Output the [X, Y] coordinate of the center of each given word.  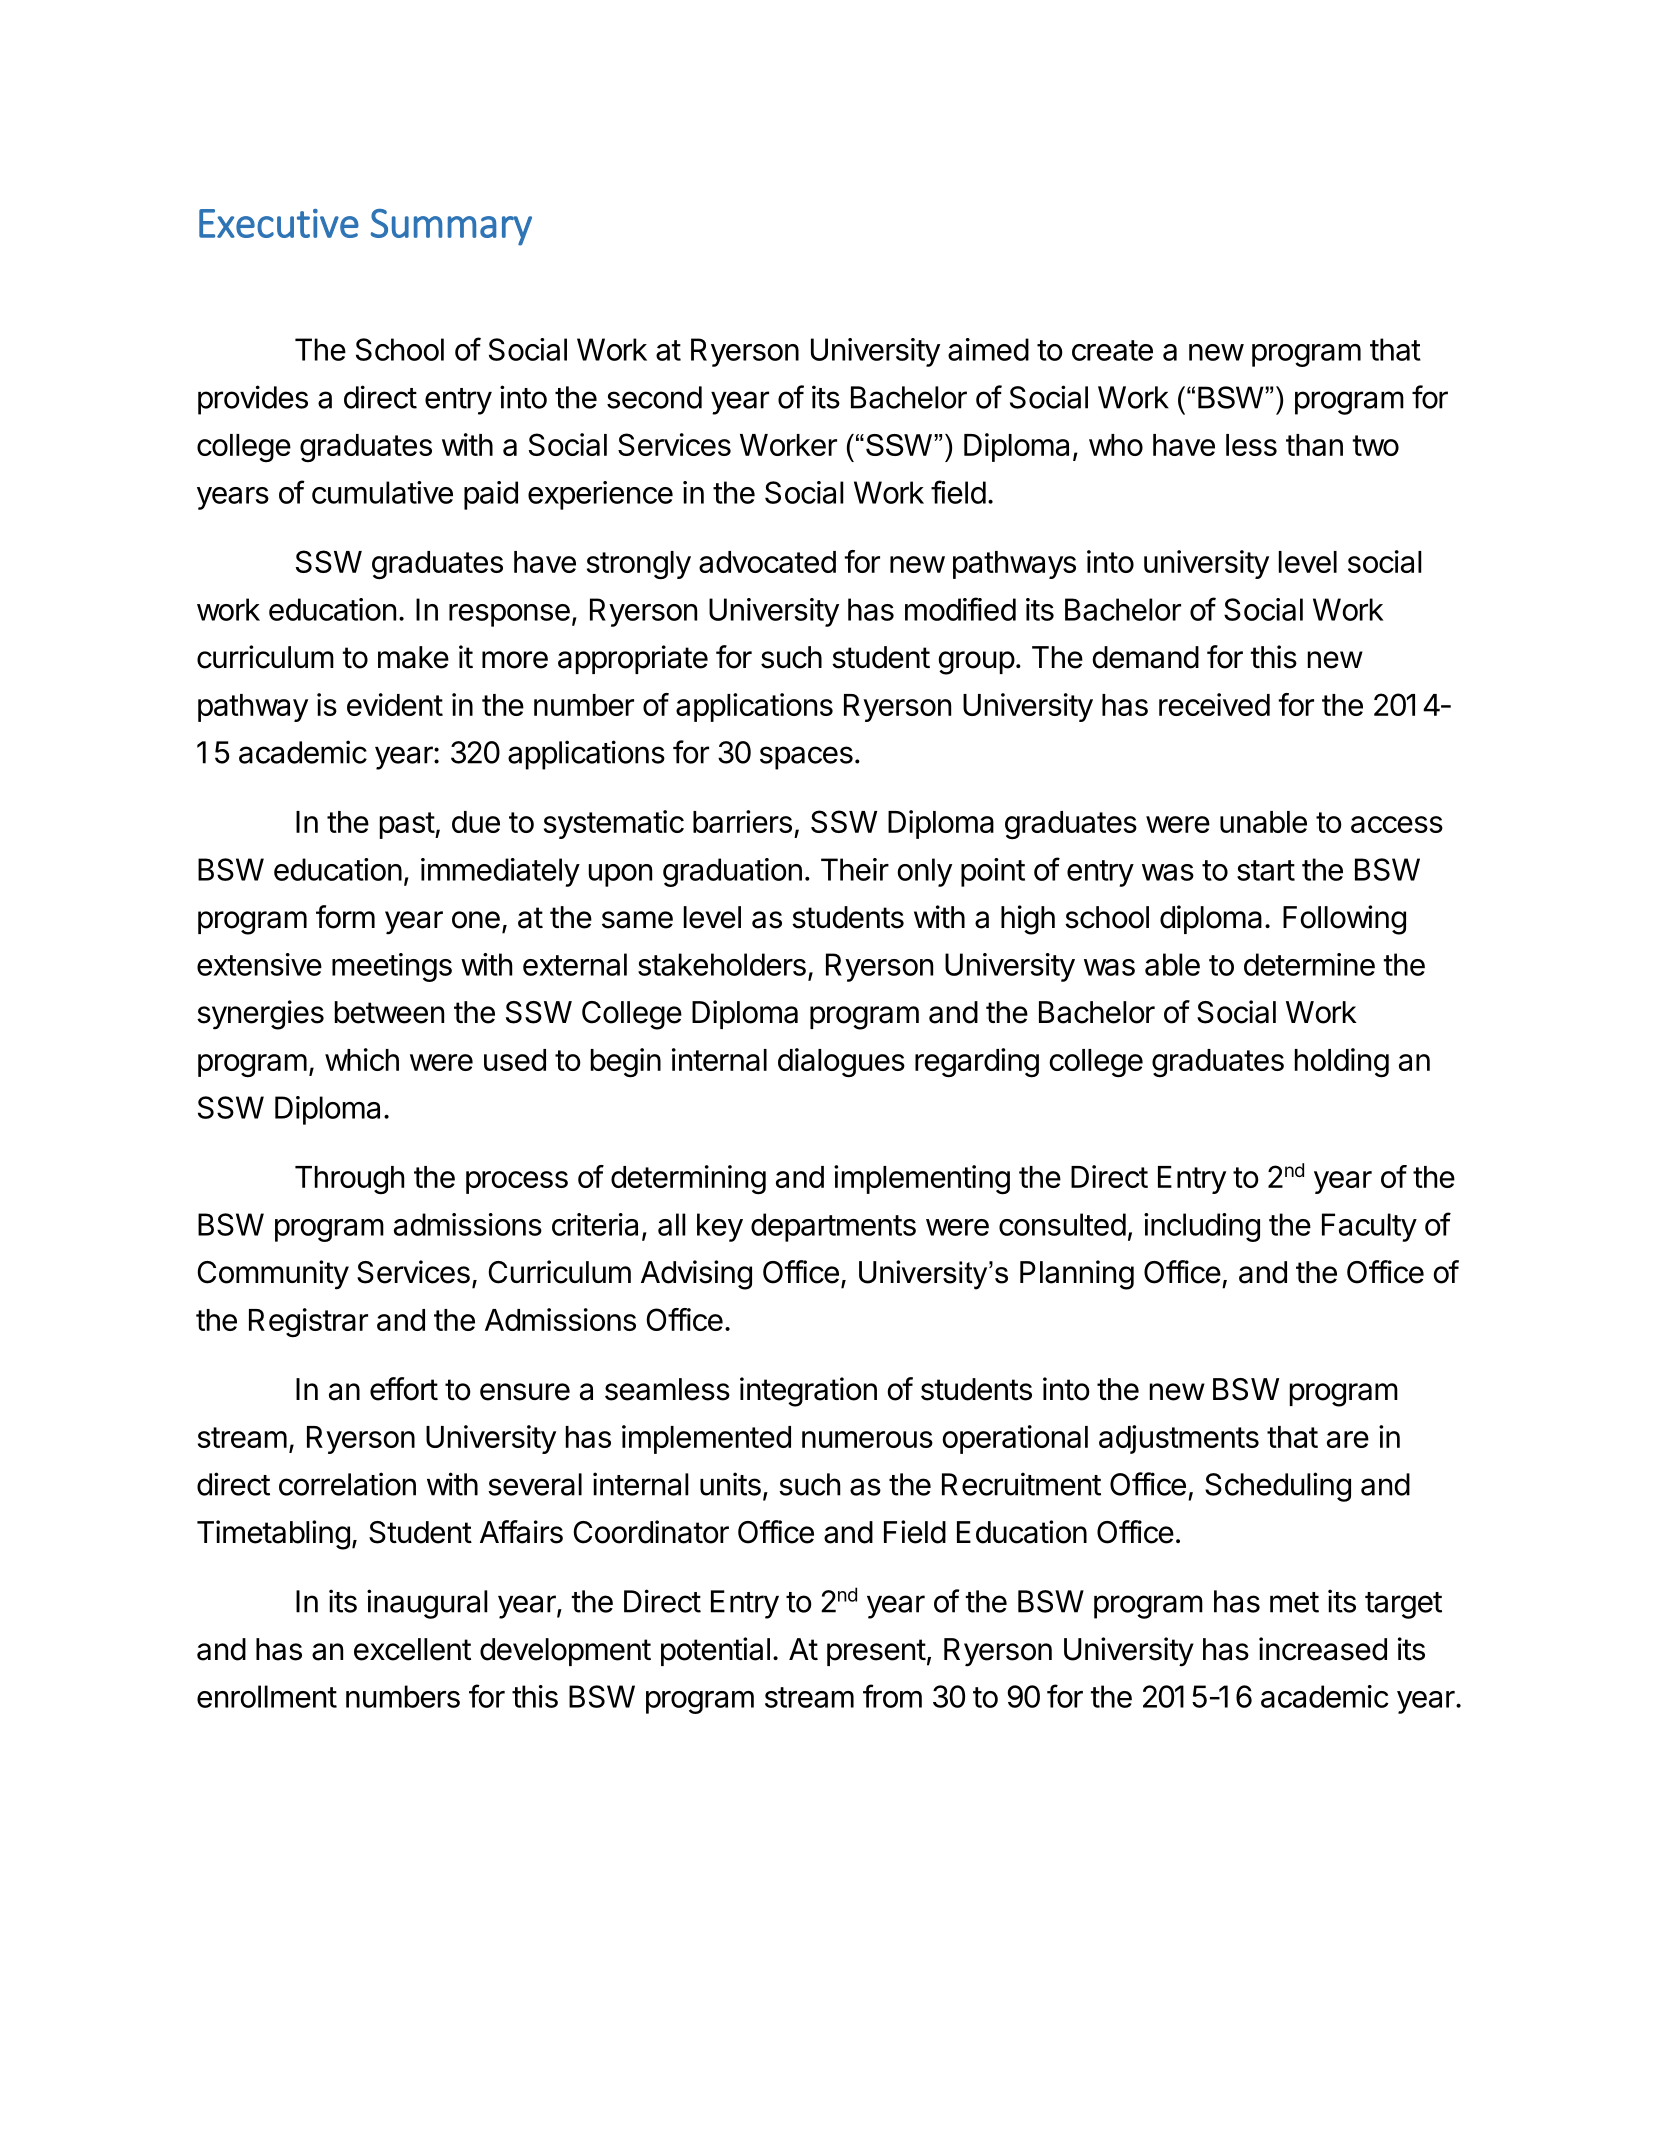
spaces [806, 758]
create [1112, 350]
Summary [451, 227]
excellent [412, 1649]
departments [833, 1227]
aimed [988, 349]
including [1202, 1227]
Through [349, 1180]
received [1214, 704]
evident [395, 704]
